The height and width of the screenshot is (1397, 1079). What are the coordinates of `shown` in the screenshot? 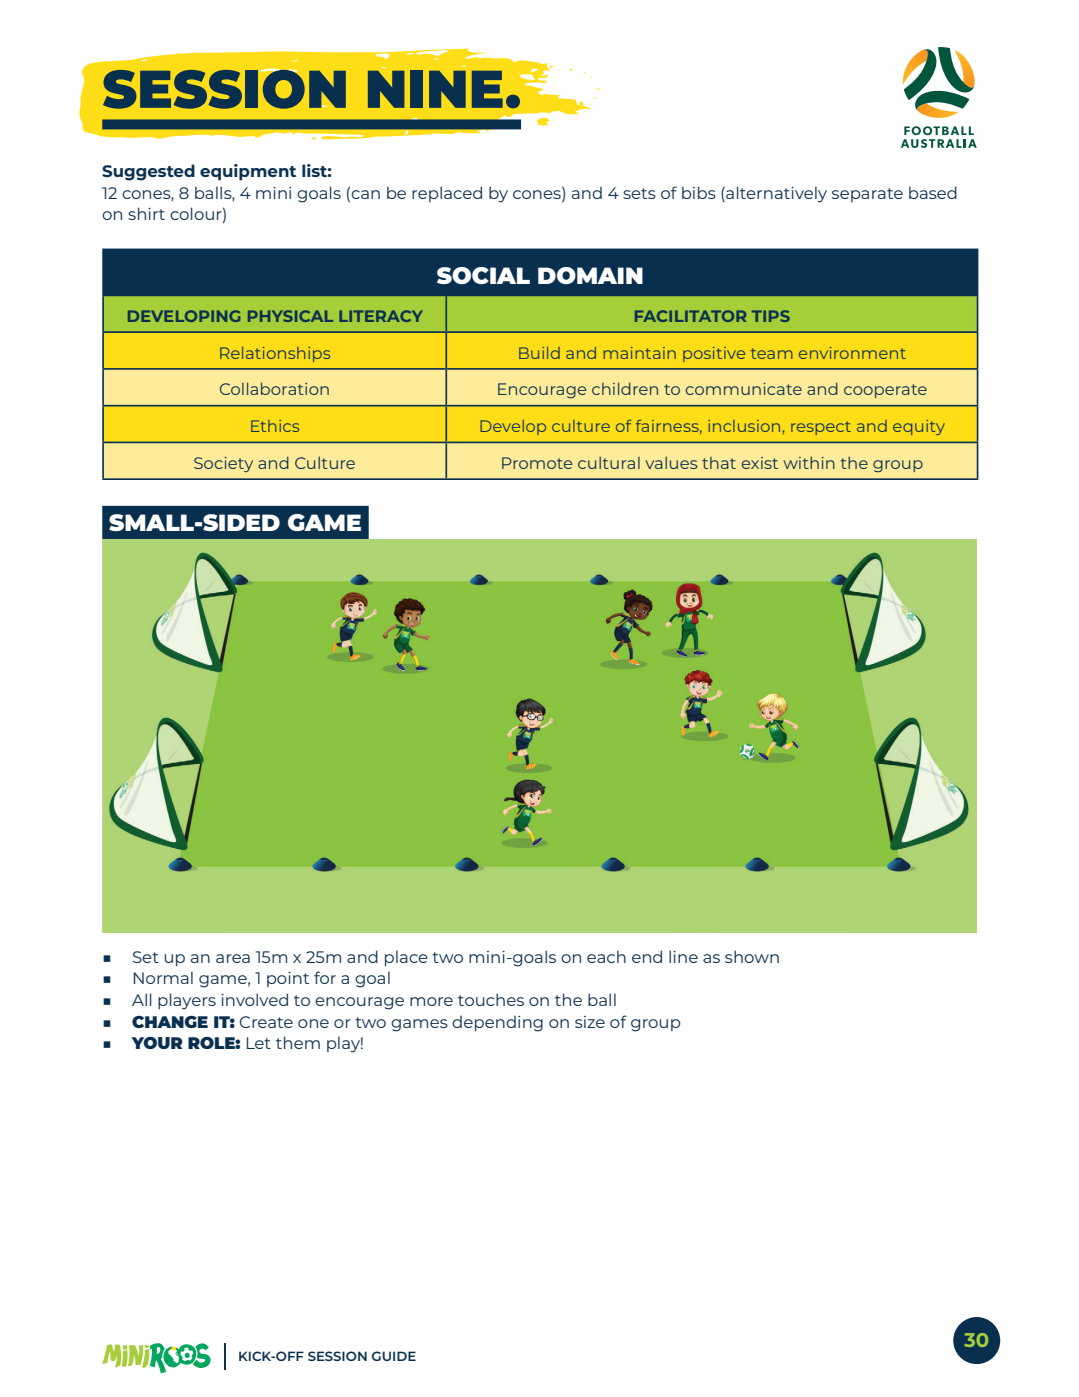 It's located at (752, 956).
